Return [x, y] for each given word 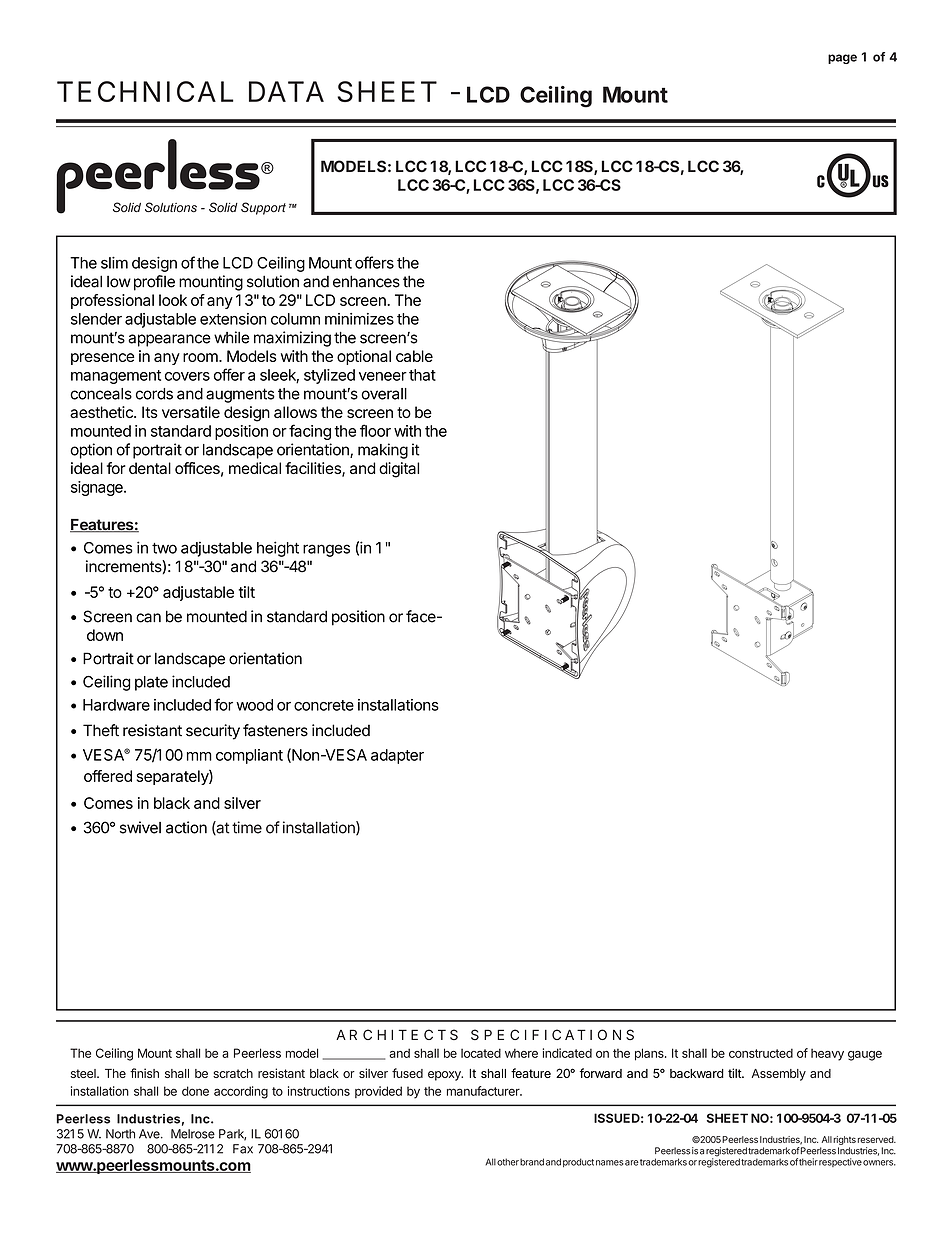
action [186, 827]
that [422, 375]
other [508, 1162]
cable [414, 356]
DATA [286, 91]
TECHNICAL [145, 91]
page [842, 59]
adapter [397, 756]
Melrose [193, 1134]
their [808, 1162]
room [201, 357]
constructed [761, 1053]
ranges [326, 550]
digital [399, 470]
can [148, 618]
